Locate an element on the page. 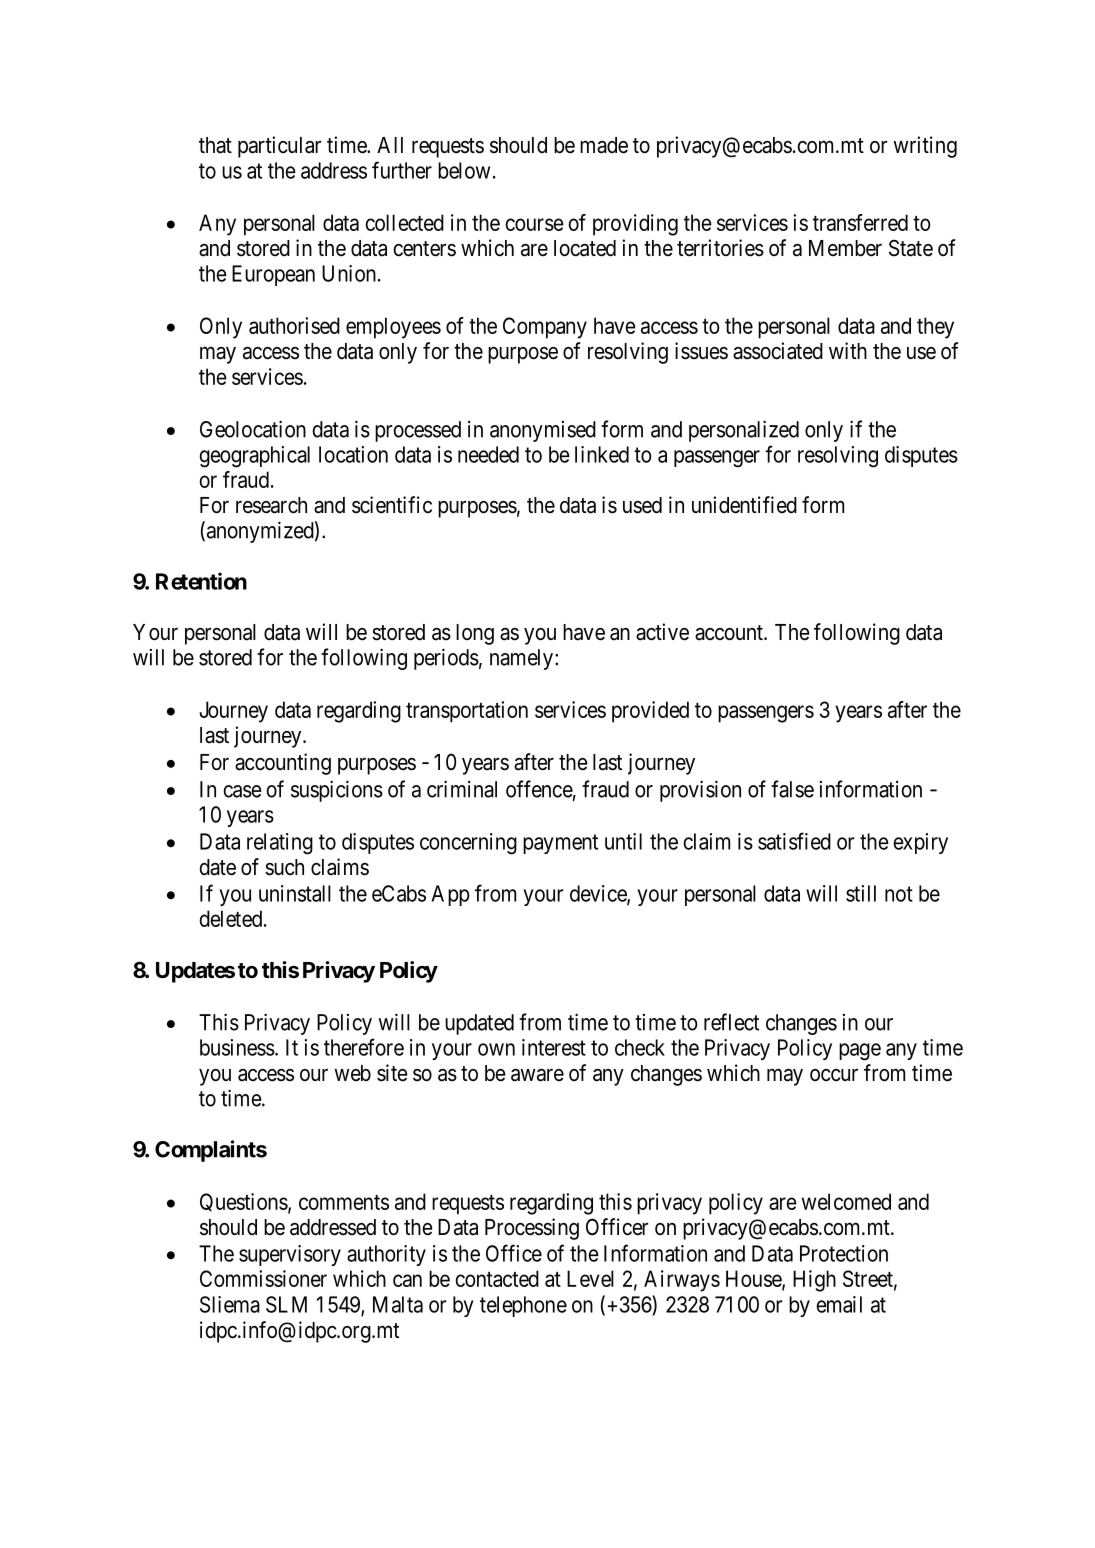 The height and width of the page is (1548, 1095). research is located at coordinates (271, 505).
